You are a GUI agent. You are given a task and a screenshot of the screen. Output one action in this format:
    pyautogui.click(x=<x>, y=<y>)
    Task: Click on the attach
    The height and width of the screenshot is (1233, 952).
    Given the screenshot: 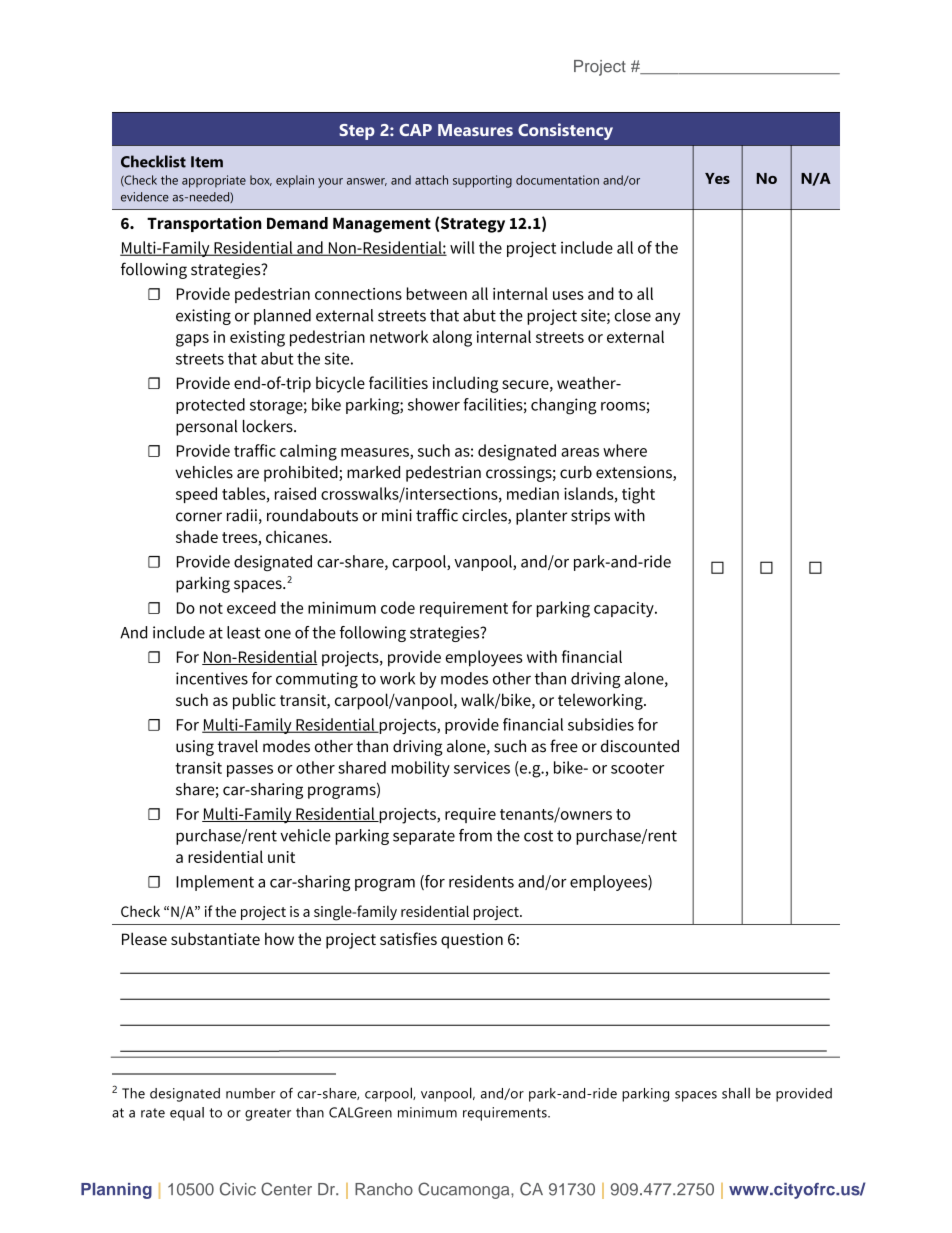 What is the action you would take?
    pyautogui.click(x=431, y=180)
